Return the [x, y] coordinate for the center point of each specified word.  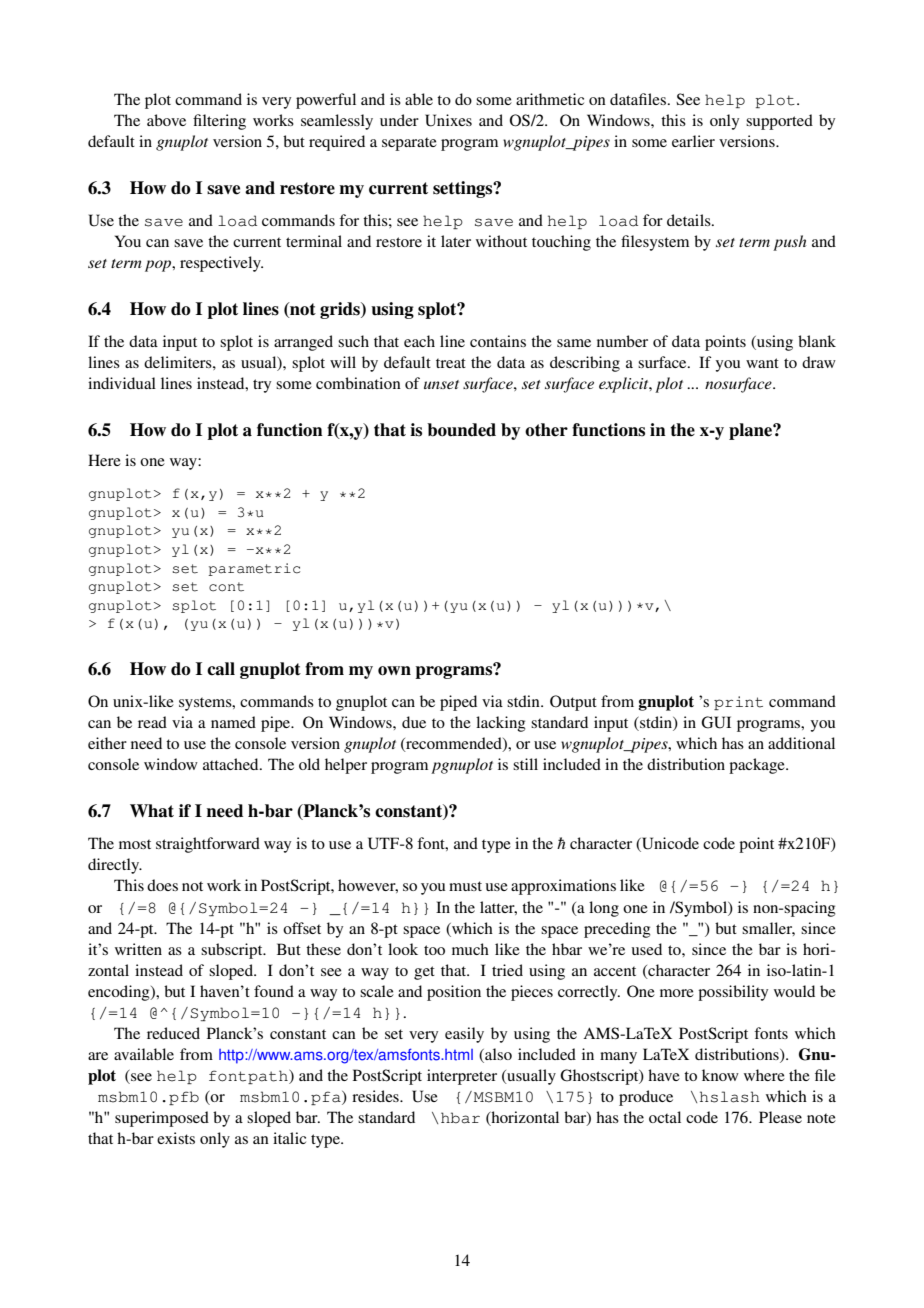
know [720, 1075]
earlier [693, 141]
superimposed [162, 1119]
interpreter [462, 1077]
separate [409, 144]
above [166, 120]
